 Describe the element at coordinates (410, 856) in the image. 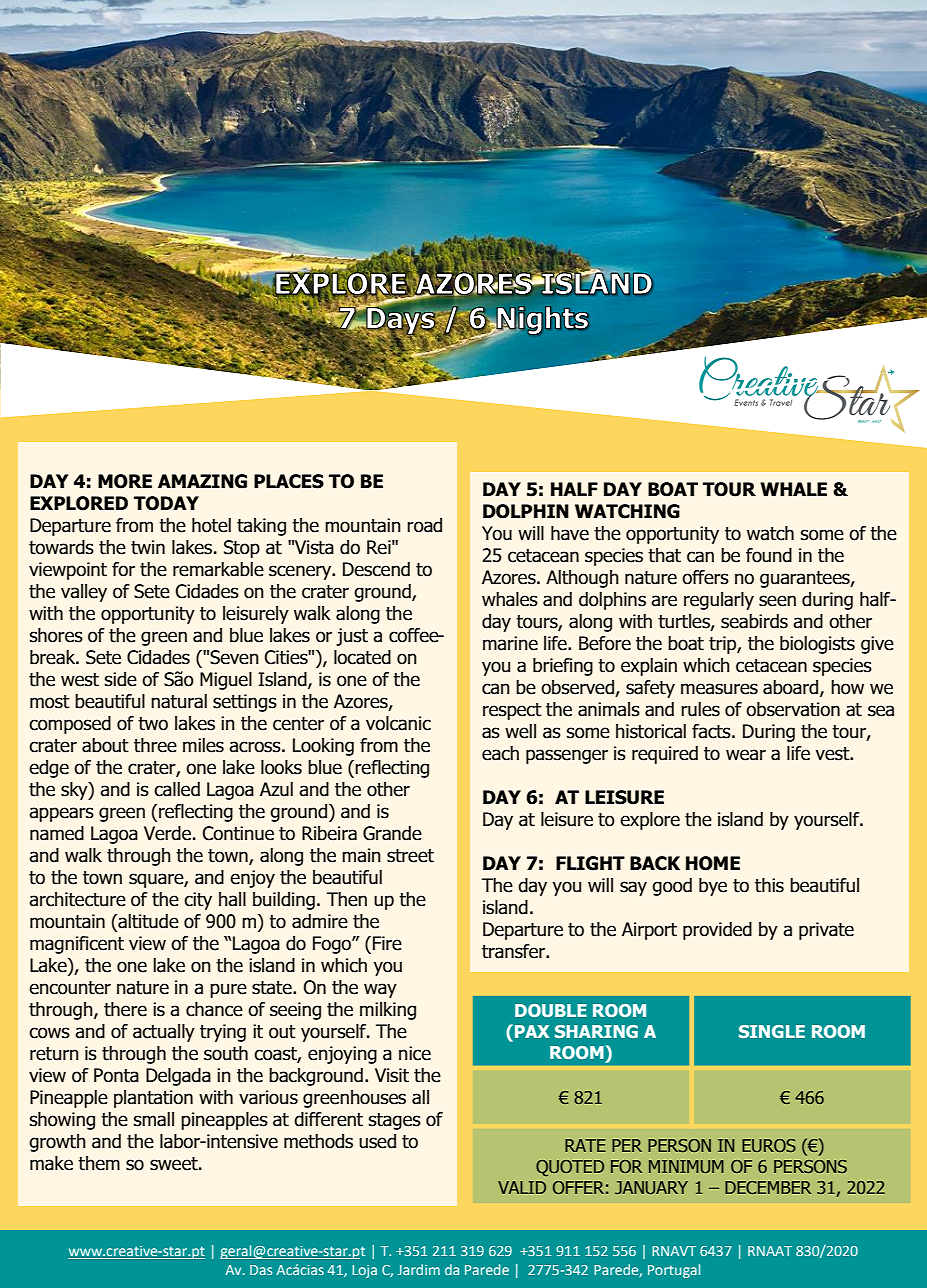

I see `street` at that location.
